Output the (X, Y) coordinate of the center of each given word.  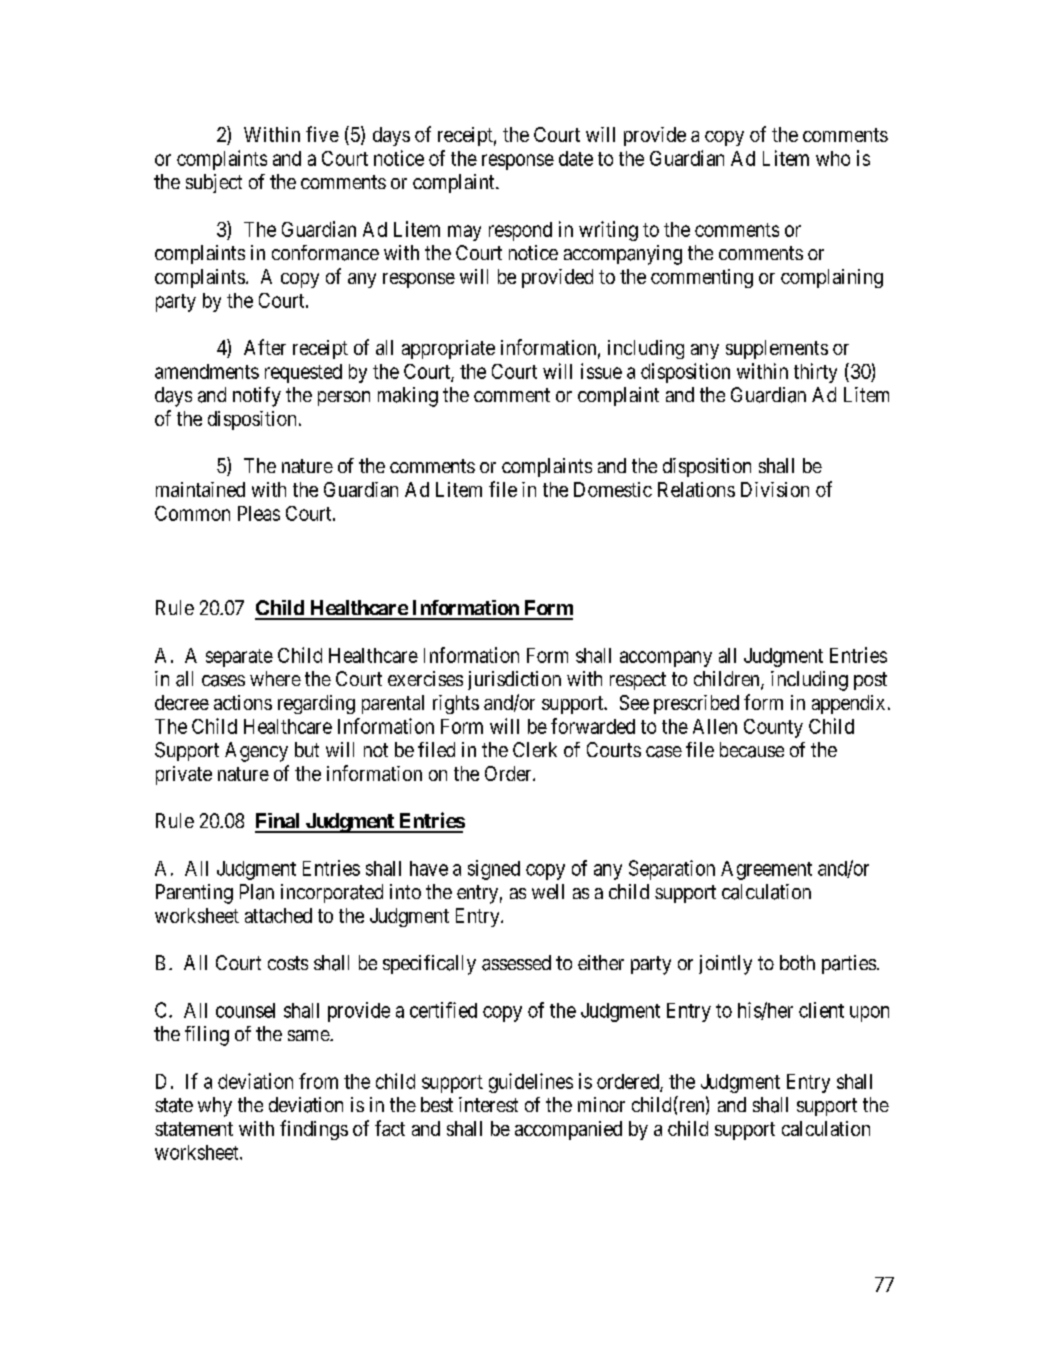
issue (601, 371)
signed (494, 870)
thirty (815, 373)
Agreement (766, 870)
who (833, 158)
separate (239, 658)
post (870, 681)
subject (214, 183)
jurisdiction (514, 680)
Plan (257, 892)
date (576, 158)
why (215, 1107)
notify (257, 397)
